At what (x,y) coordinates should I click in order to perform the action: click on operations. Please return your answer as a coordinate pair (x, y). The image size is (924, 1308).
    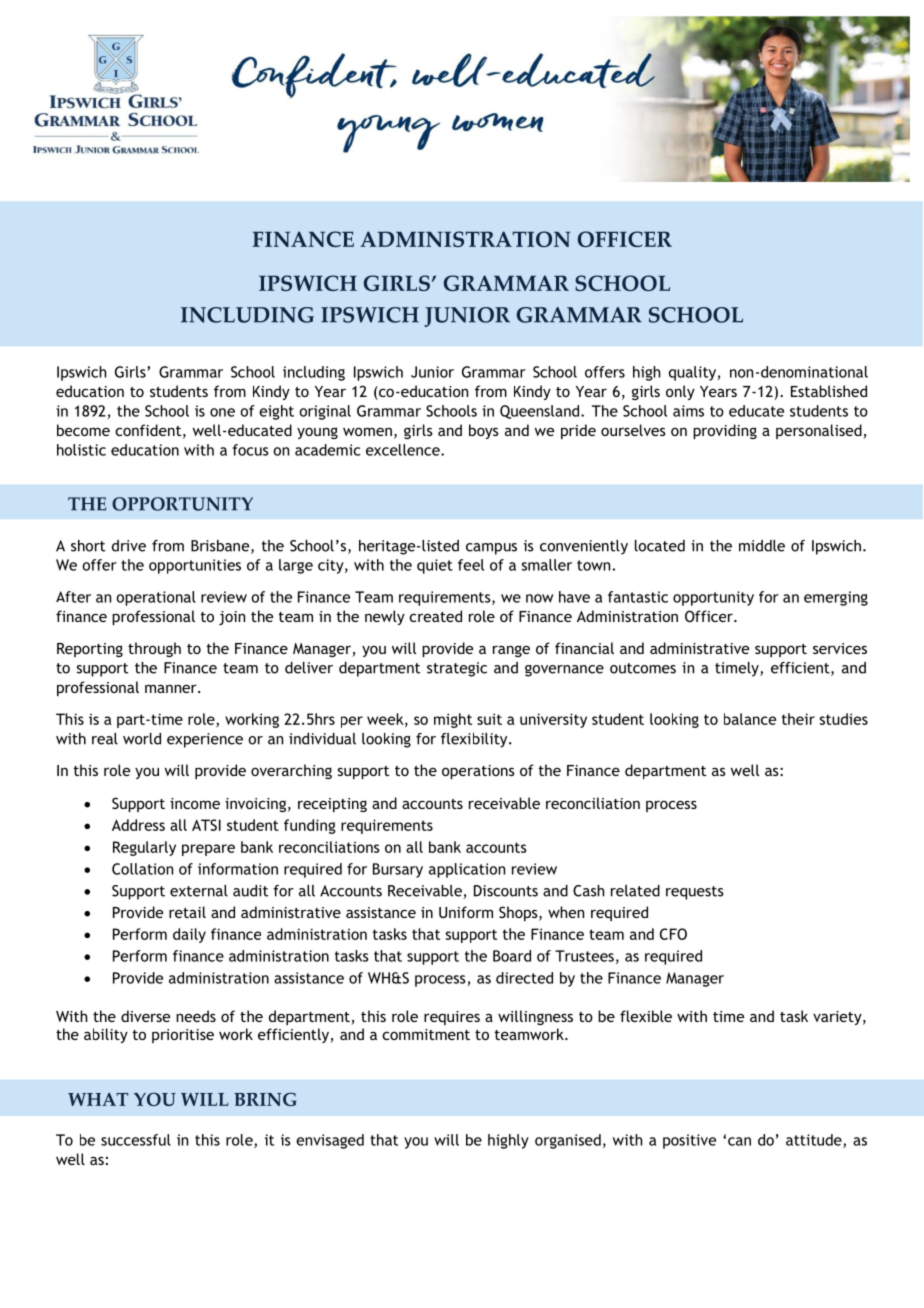
    Looking at the image, I should click on (478, 772).
